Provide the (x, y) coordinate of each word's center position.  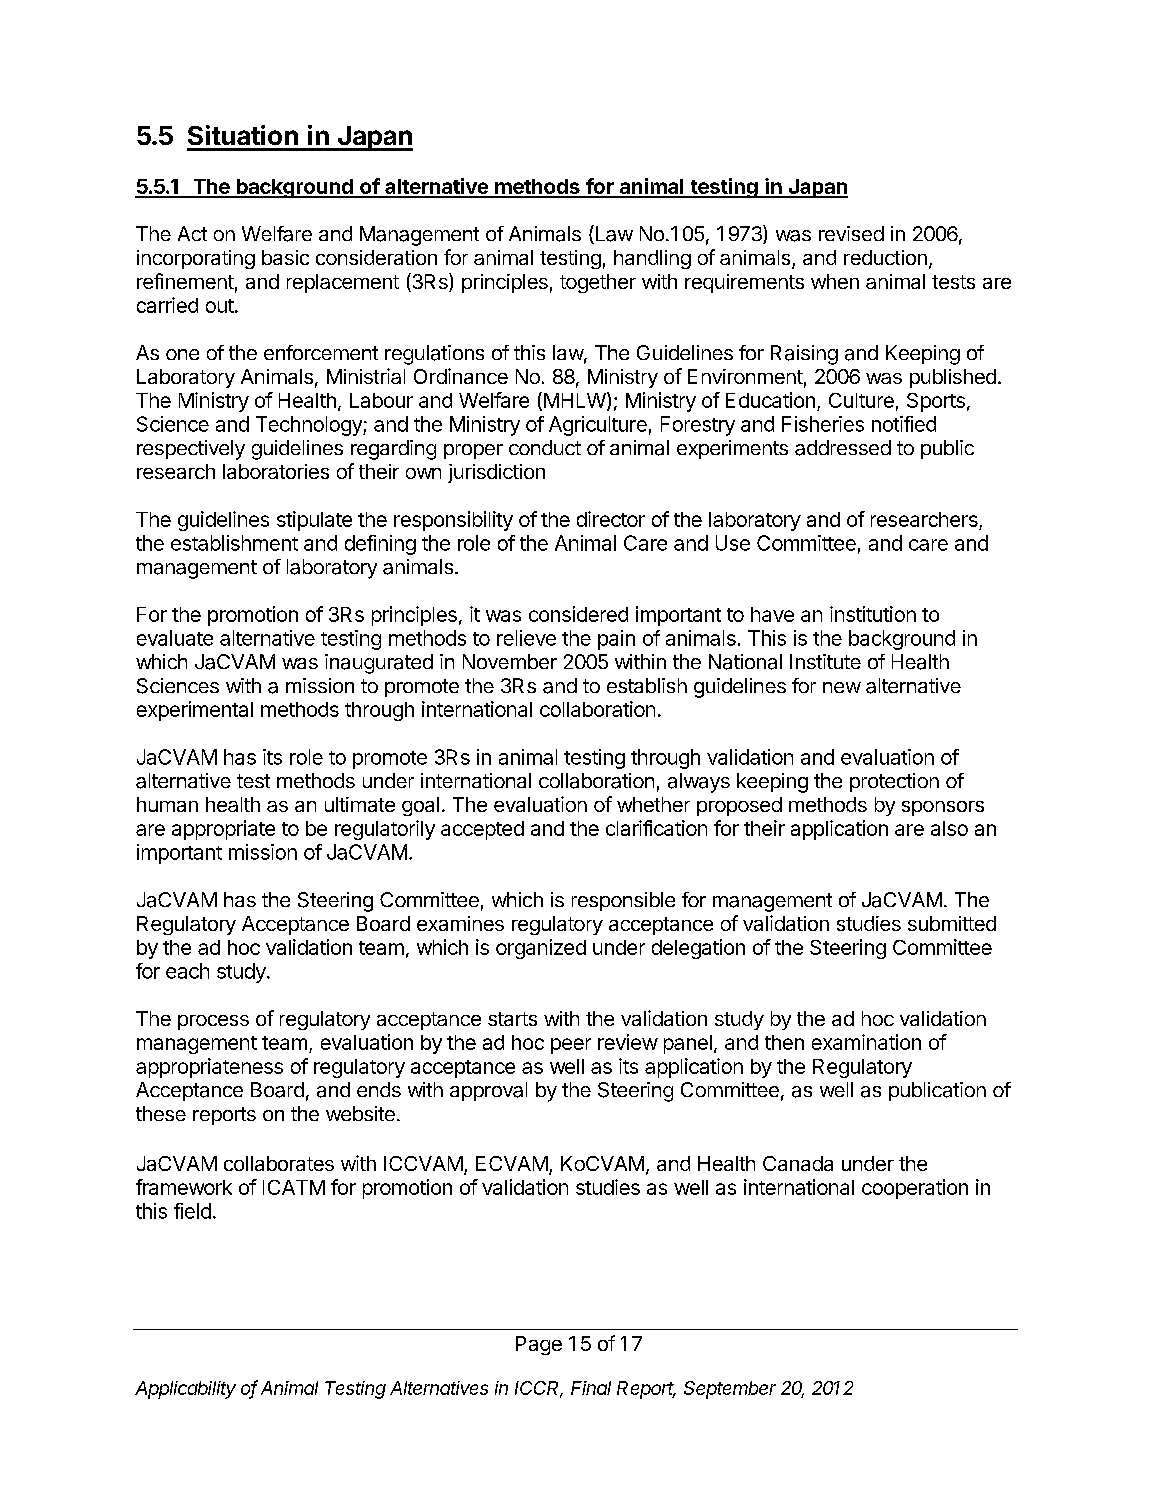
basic (285, 257)
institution (873, 614)
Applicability (185, 1390)
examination (866, 1042)
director (611, 519)
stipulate (314, 521)
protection (894, 782)
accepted (482, 830)
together (598, 283)
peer (571, 1046)
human (167, 804)
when (835, 281)
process (213, 1022)
